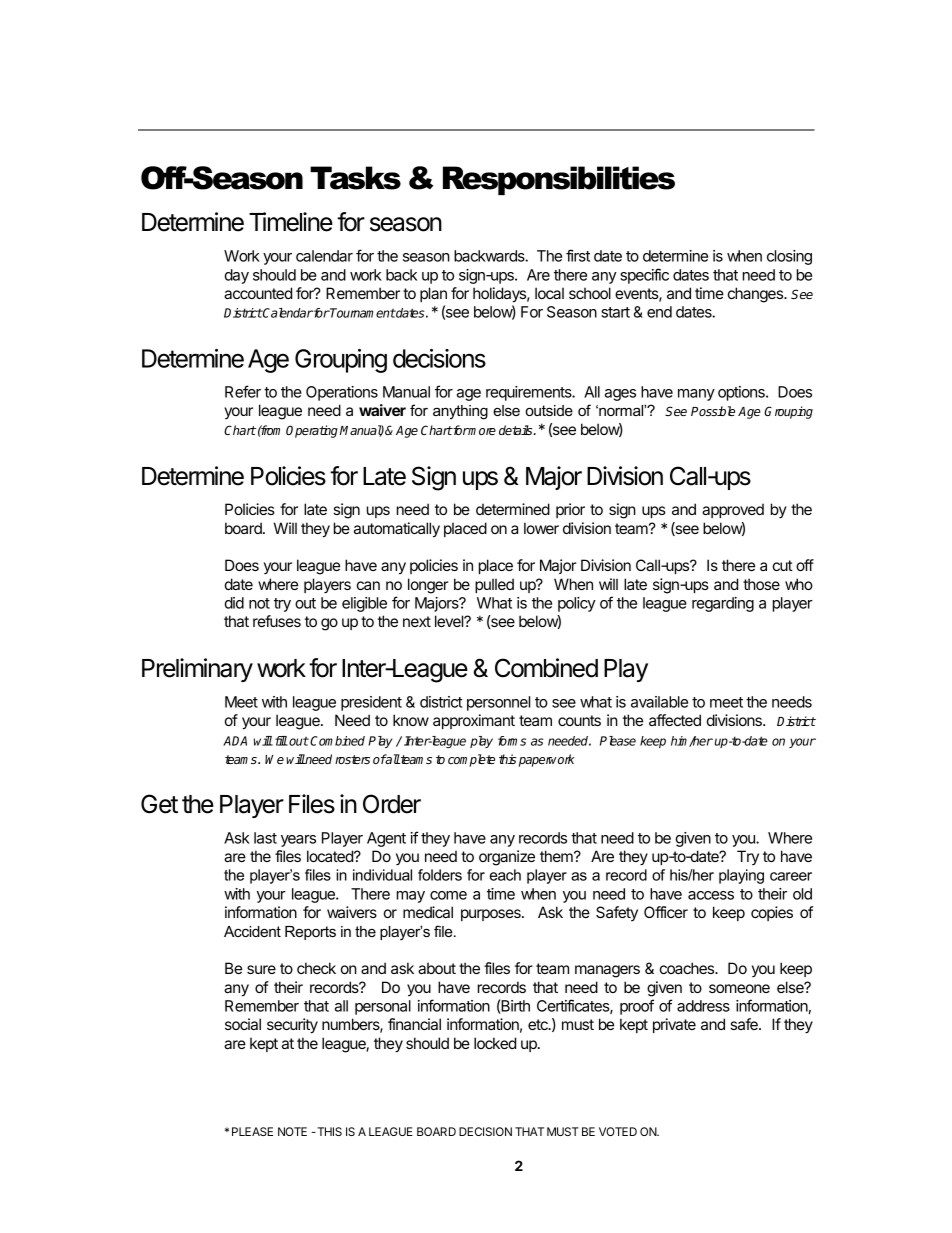 The width and height of the screenshot is (952, 1233). What do you see at coordinates (559, 180) in the screenshot?
I see `Responsibilities` at bounding box center [559, 180].
